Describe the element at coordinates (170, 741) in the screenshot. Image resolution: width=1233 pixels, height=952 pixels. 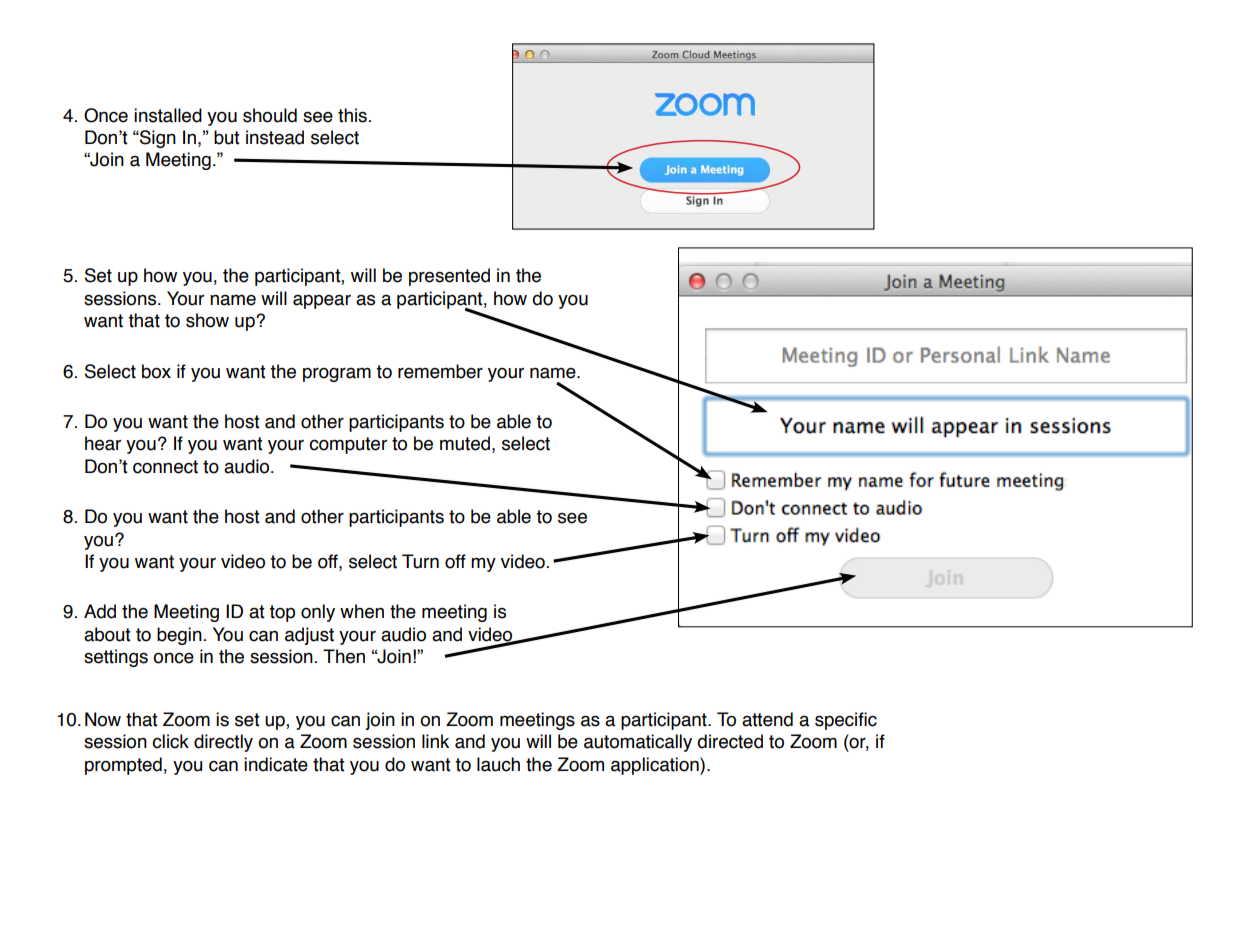
I see `click` at that location.
